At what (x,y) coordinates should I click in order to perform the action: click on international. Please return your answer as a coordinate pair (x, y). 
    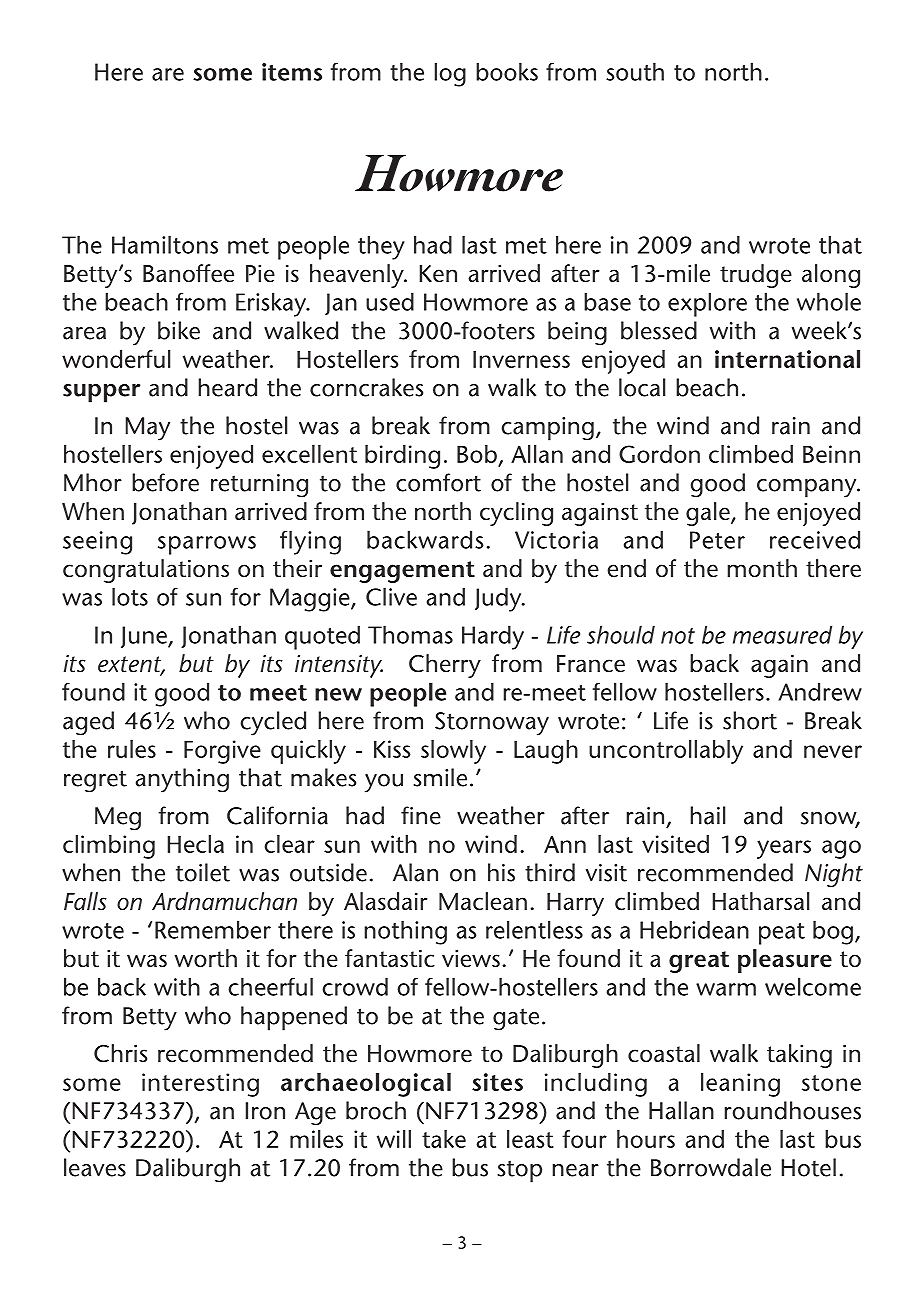
    Looking at the image, I should click on (787, 359).
